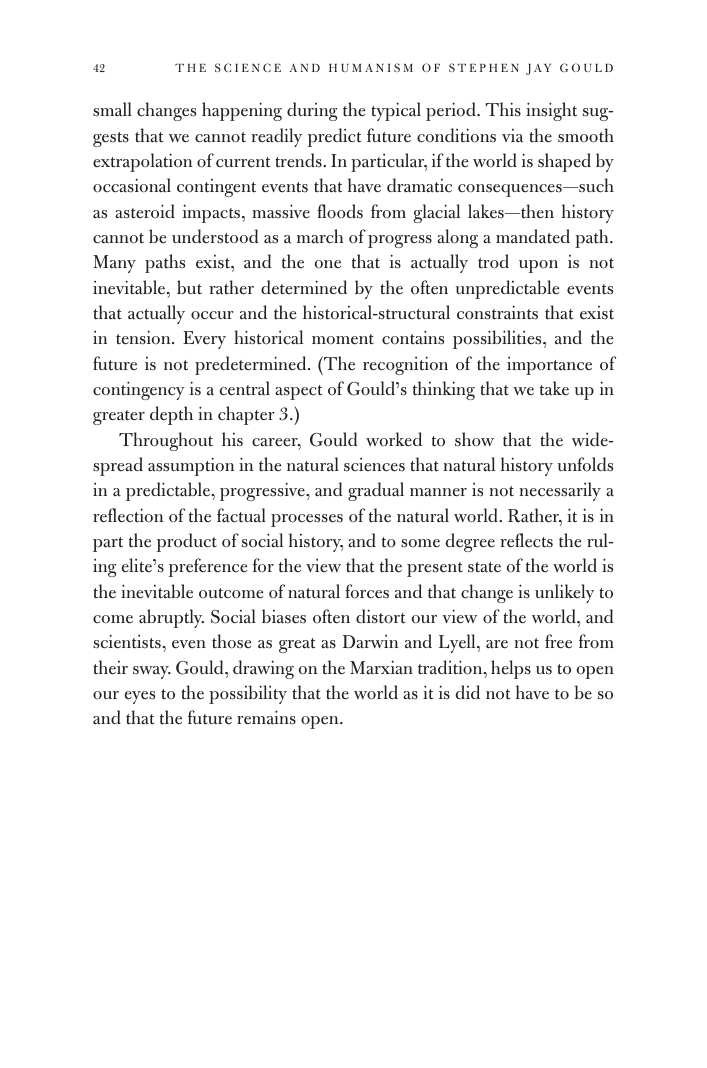 Image resolution: width=707 pixels, height=1068 pixels. I want to click on one, so click(328, 264).
